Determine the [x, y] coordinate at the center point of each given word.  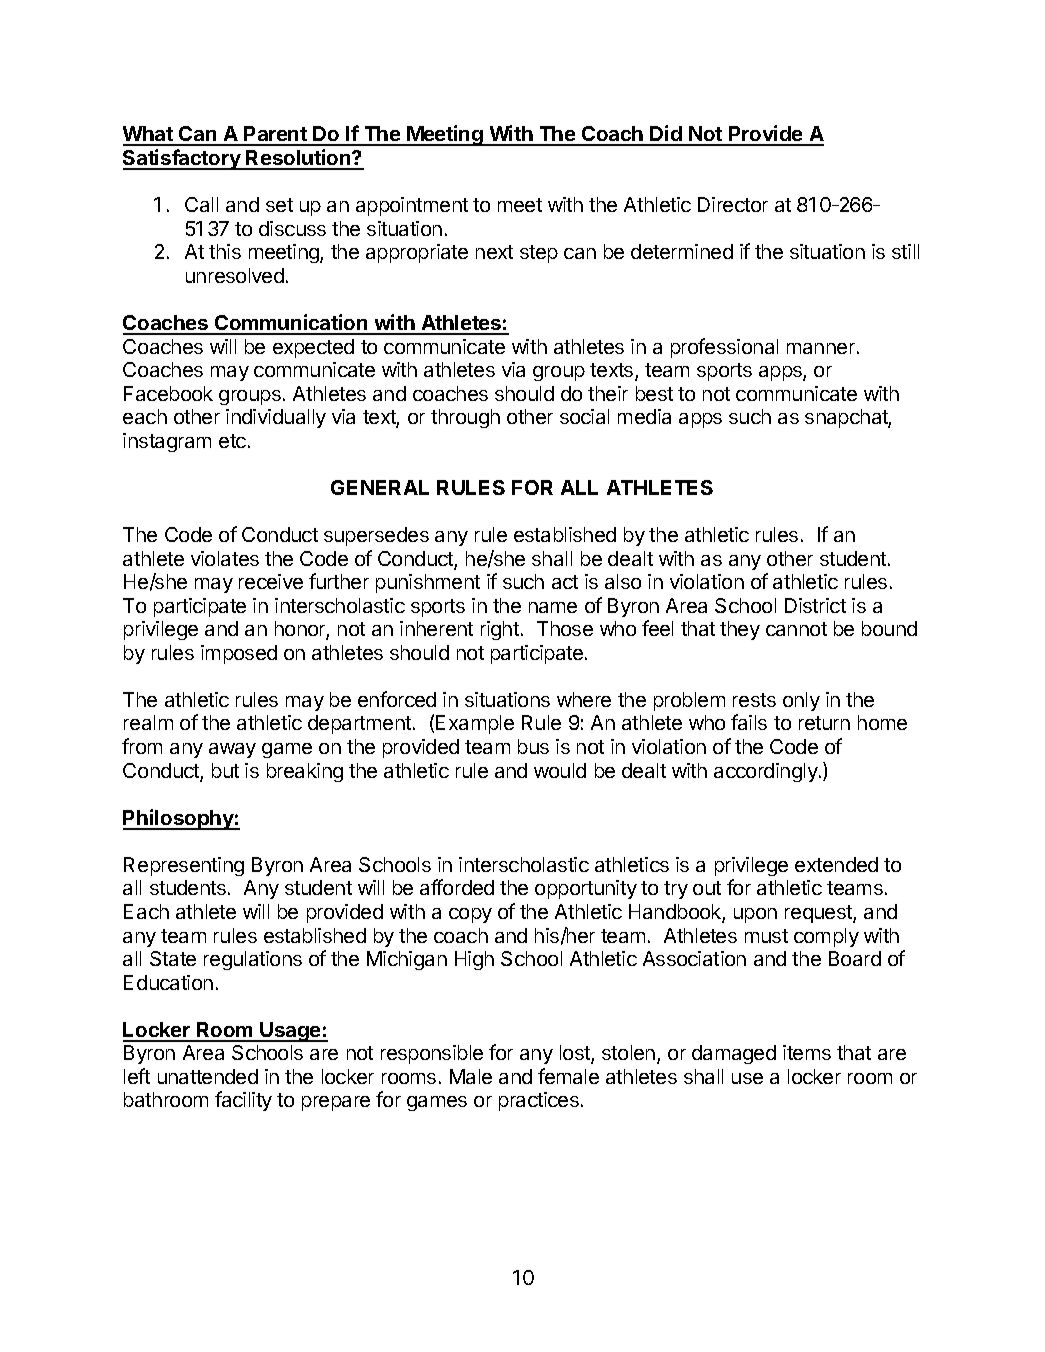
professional [724, 348]
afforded [457, 887]
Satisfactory [183, 159]
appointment [412, 206]
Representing [184, 866]
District [815, 605]
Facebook [168, 393]
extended [836, 864]
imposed [239, 654]
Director [733, 204]
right [501, 630]
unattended [208, 1076]
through [465, 418]
